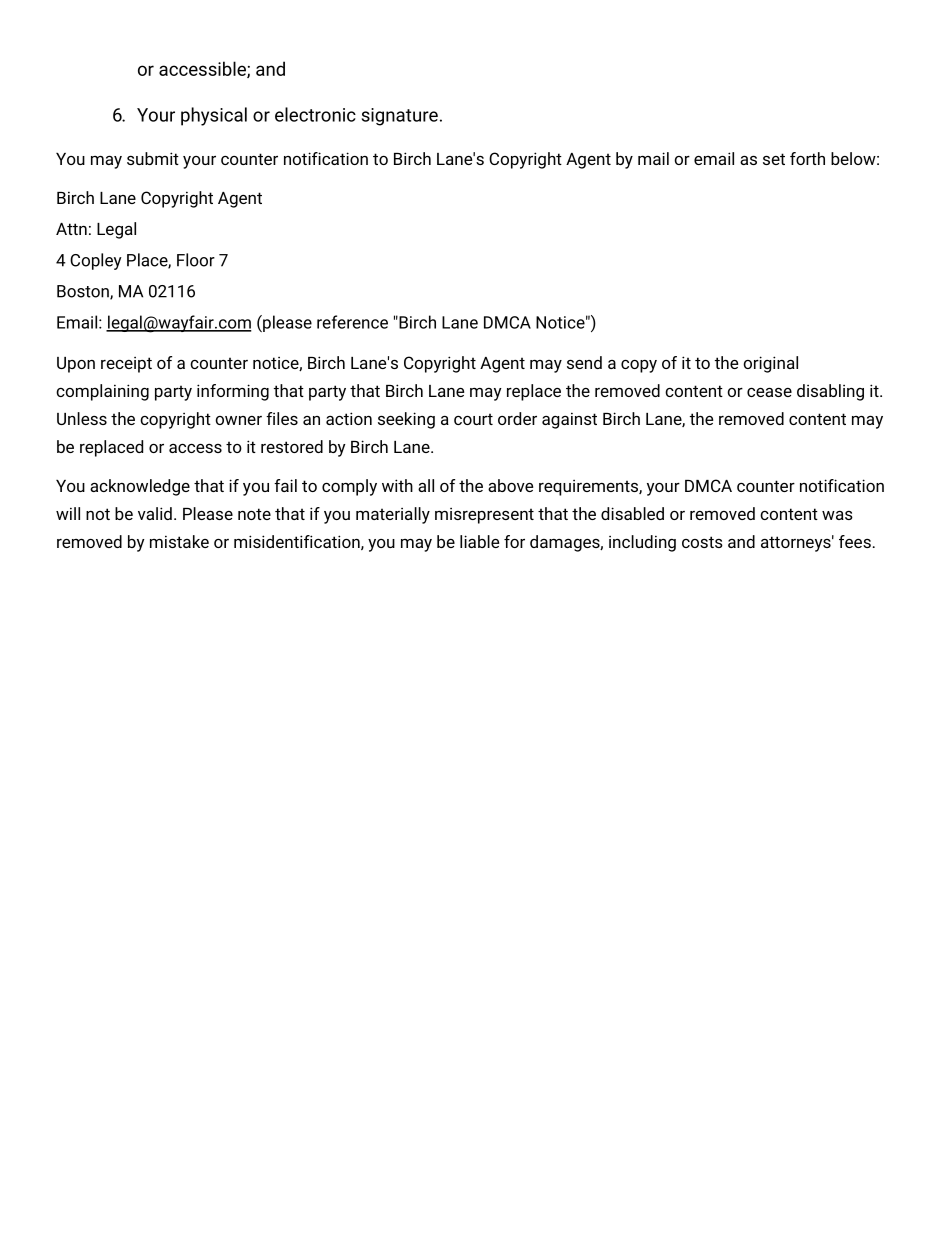  I want to click on court, so click(473, 419).
